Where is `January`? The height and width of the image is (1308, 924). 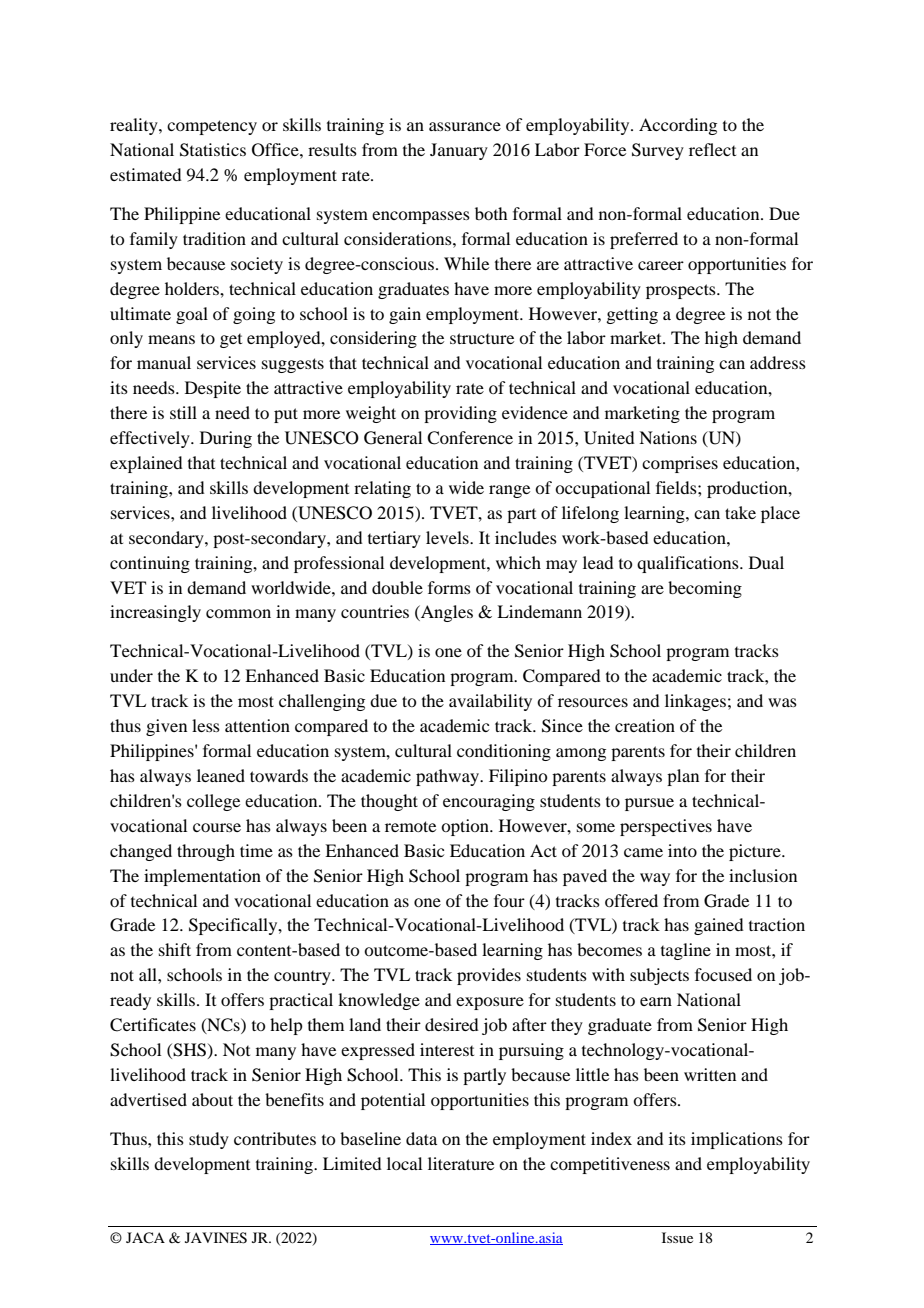 January is located at coordinates (459, 151).
